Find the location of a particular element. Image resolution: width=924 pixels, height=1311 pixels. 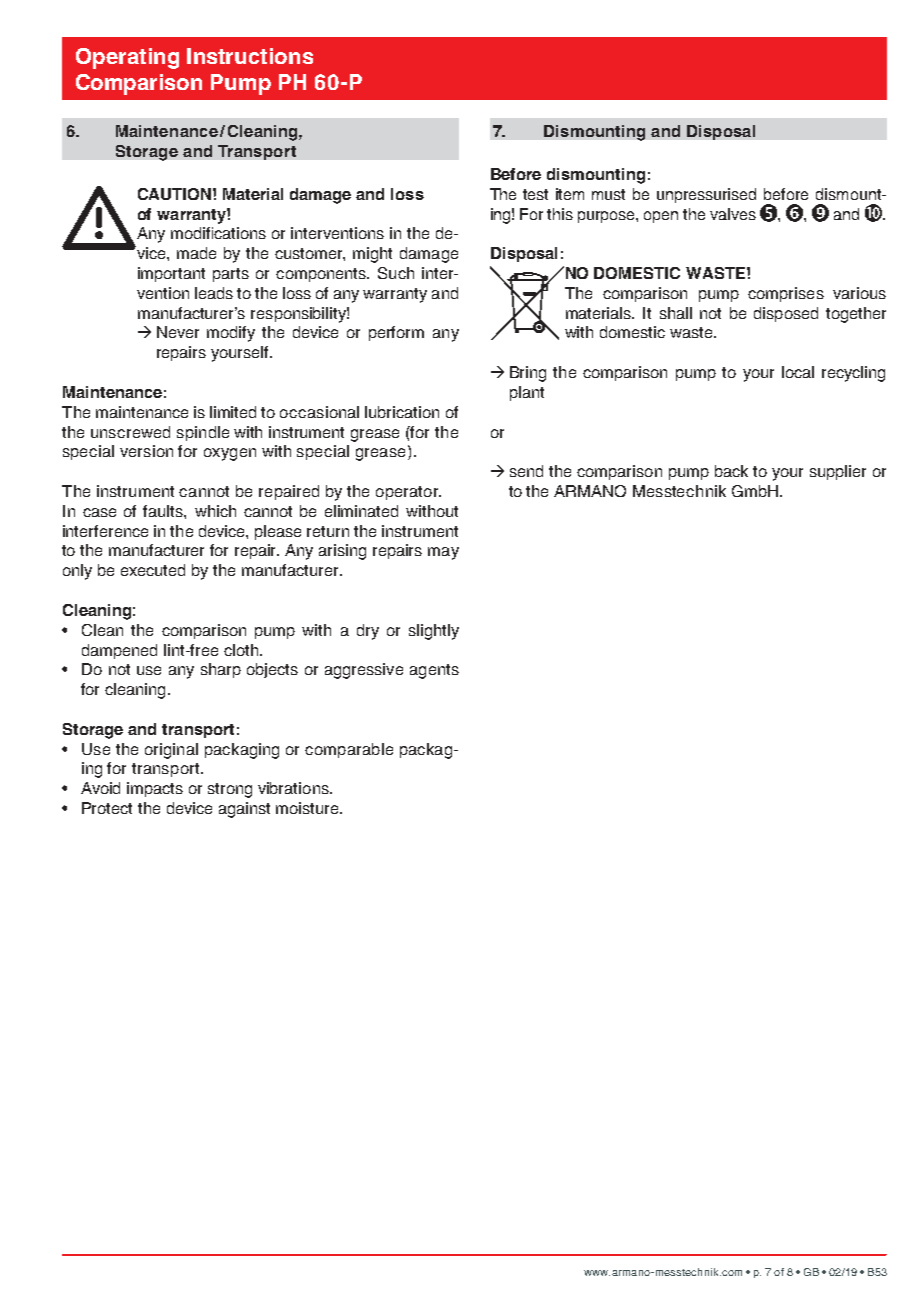

impacts is located at coordinates (155, 789).
